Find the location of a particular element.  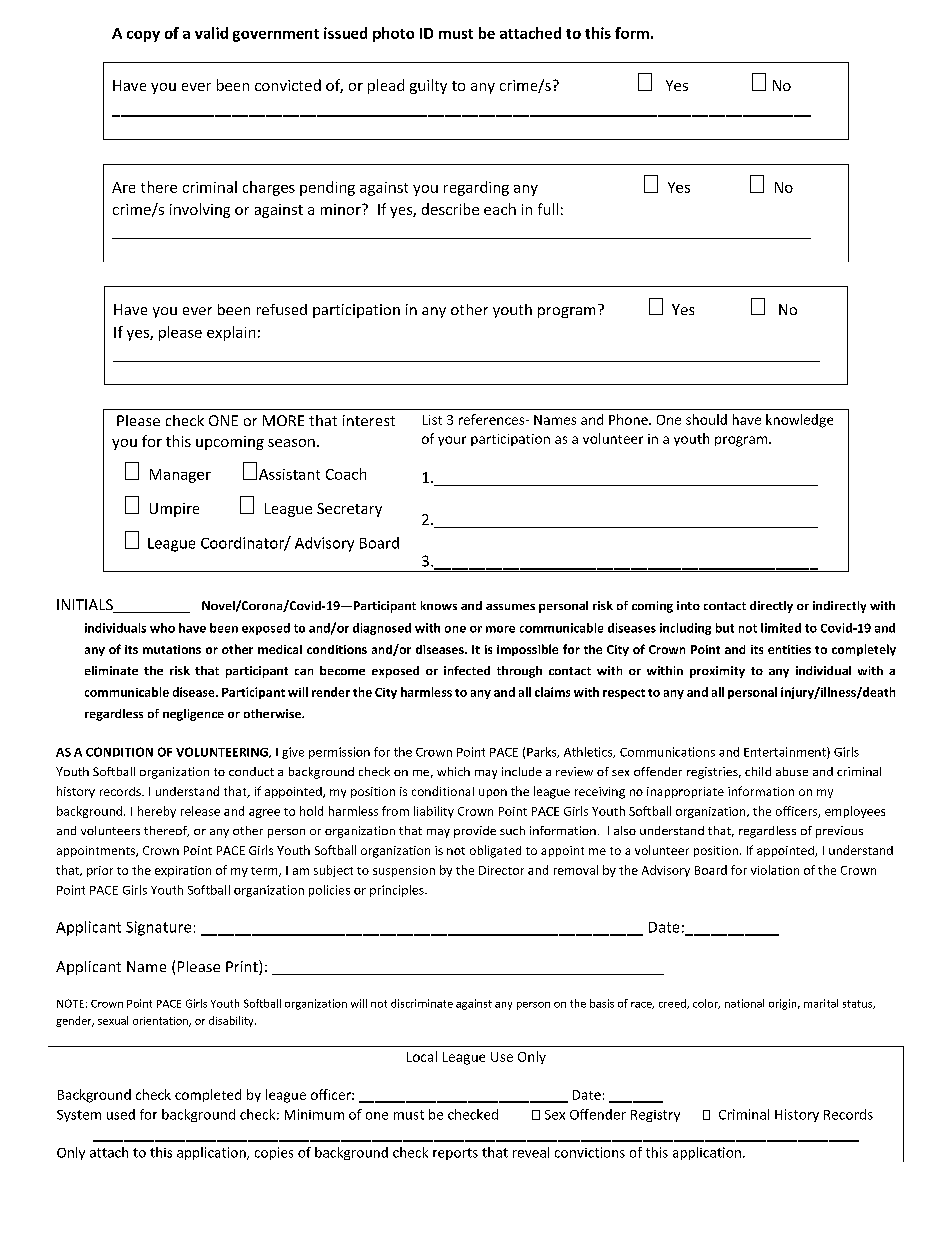

Registry is located at coordinates (655, 1116).
